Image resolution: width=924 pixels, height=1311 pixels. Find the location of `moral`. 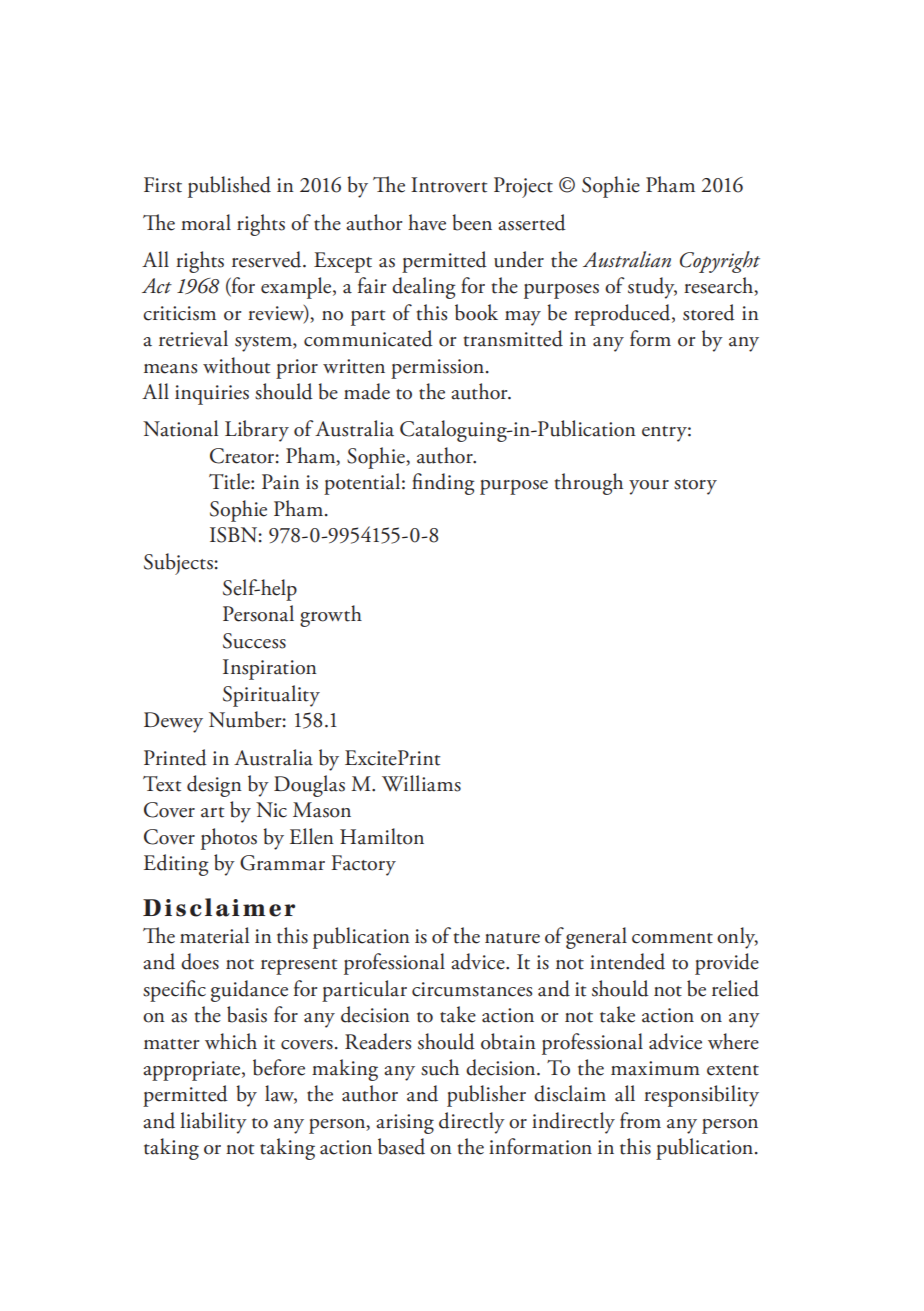

moral is located at coordinates (206, 222).
